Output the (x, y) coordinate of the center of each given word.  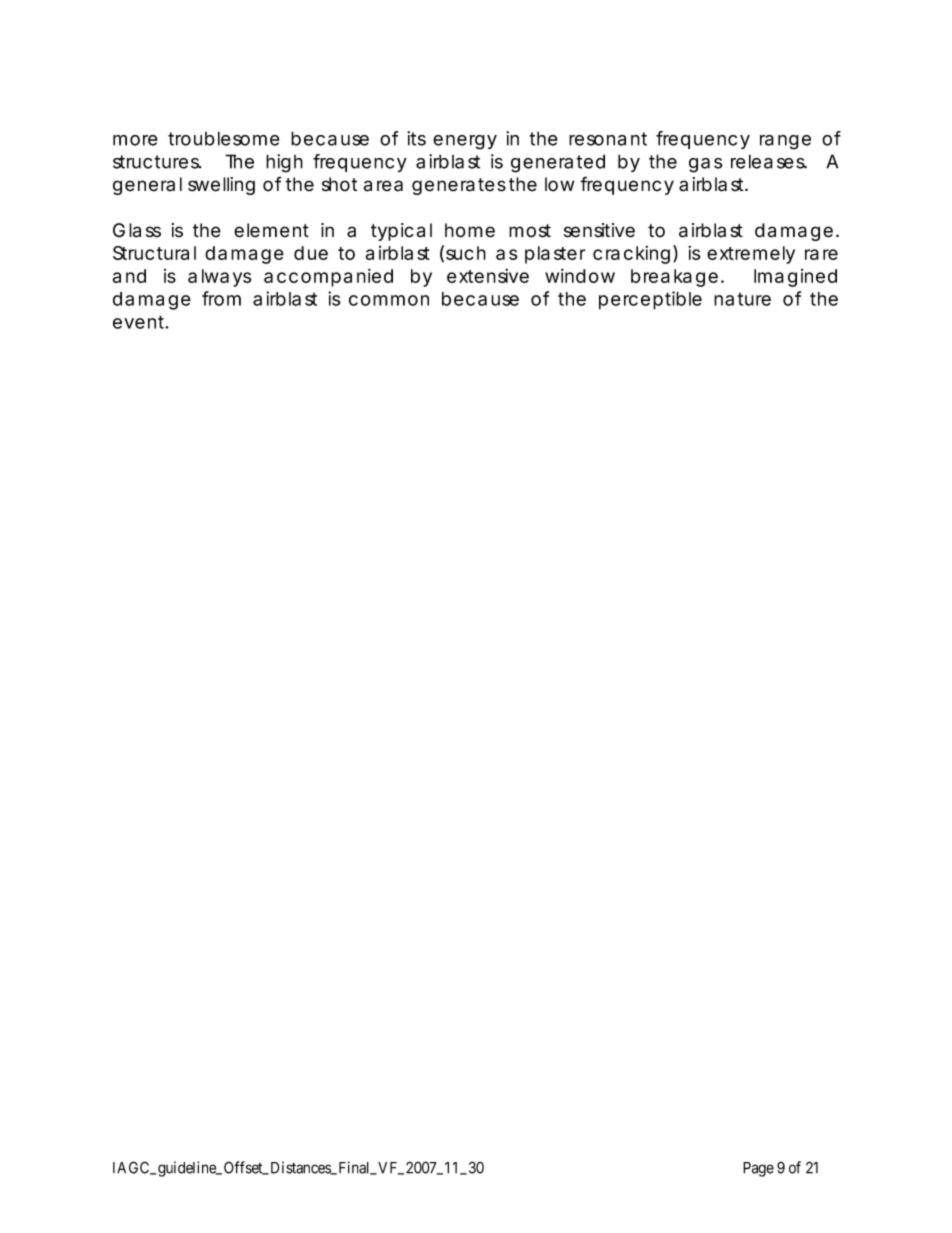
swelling (221, 186)
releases (769, 161)
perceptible (650, 300)
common (389, 300)
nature (742, 299)
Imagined (795, 278)
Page (758, 1169)
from (221, 298)
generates (459, 186)
